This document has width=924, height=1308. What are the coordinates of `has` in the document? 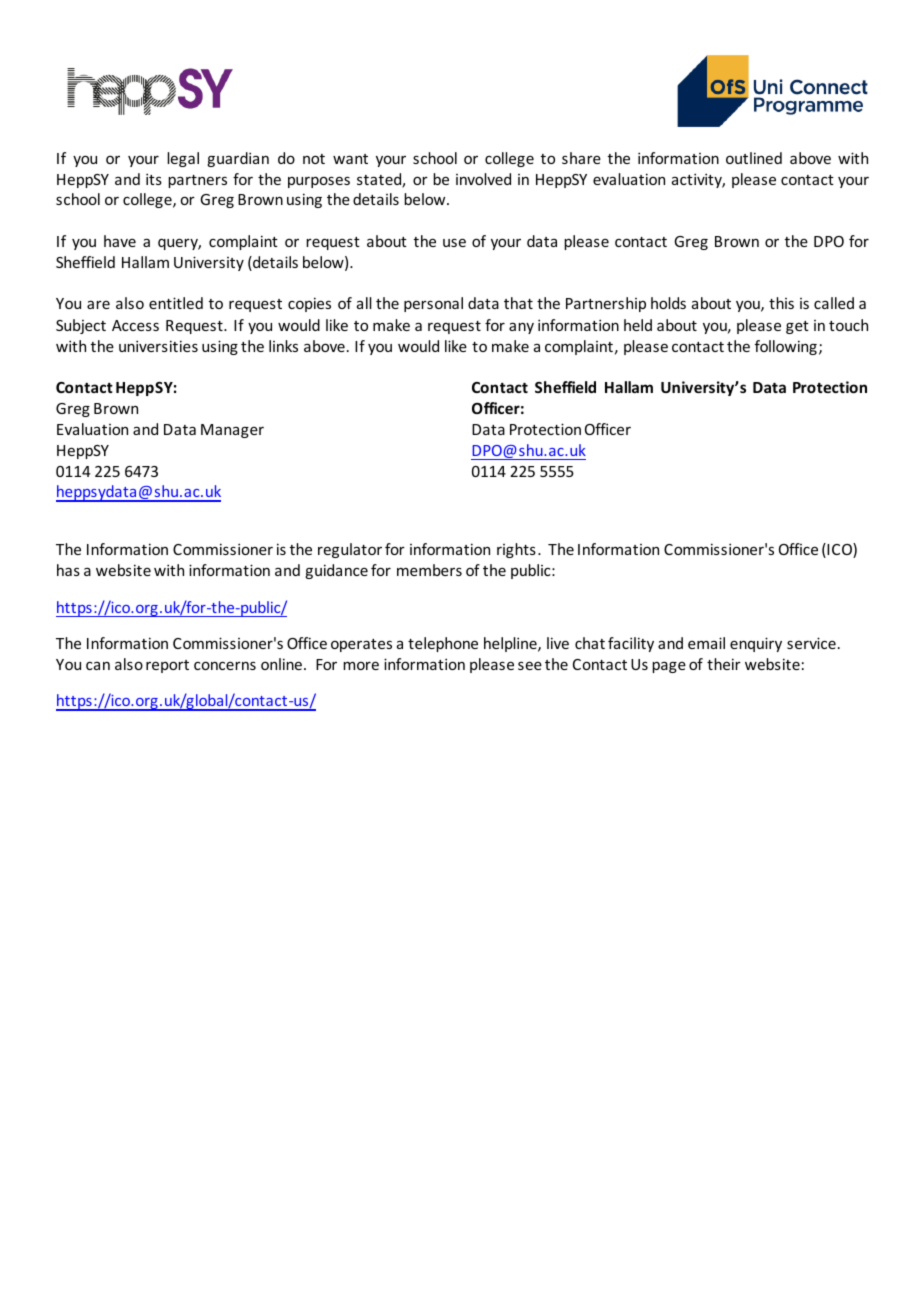 It's located at (68, 570).
